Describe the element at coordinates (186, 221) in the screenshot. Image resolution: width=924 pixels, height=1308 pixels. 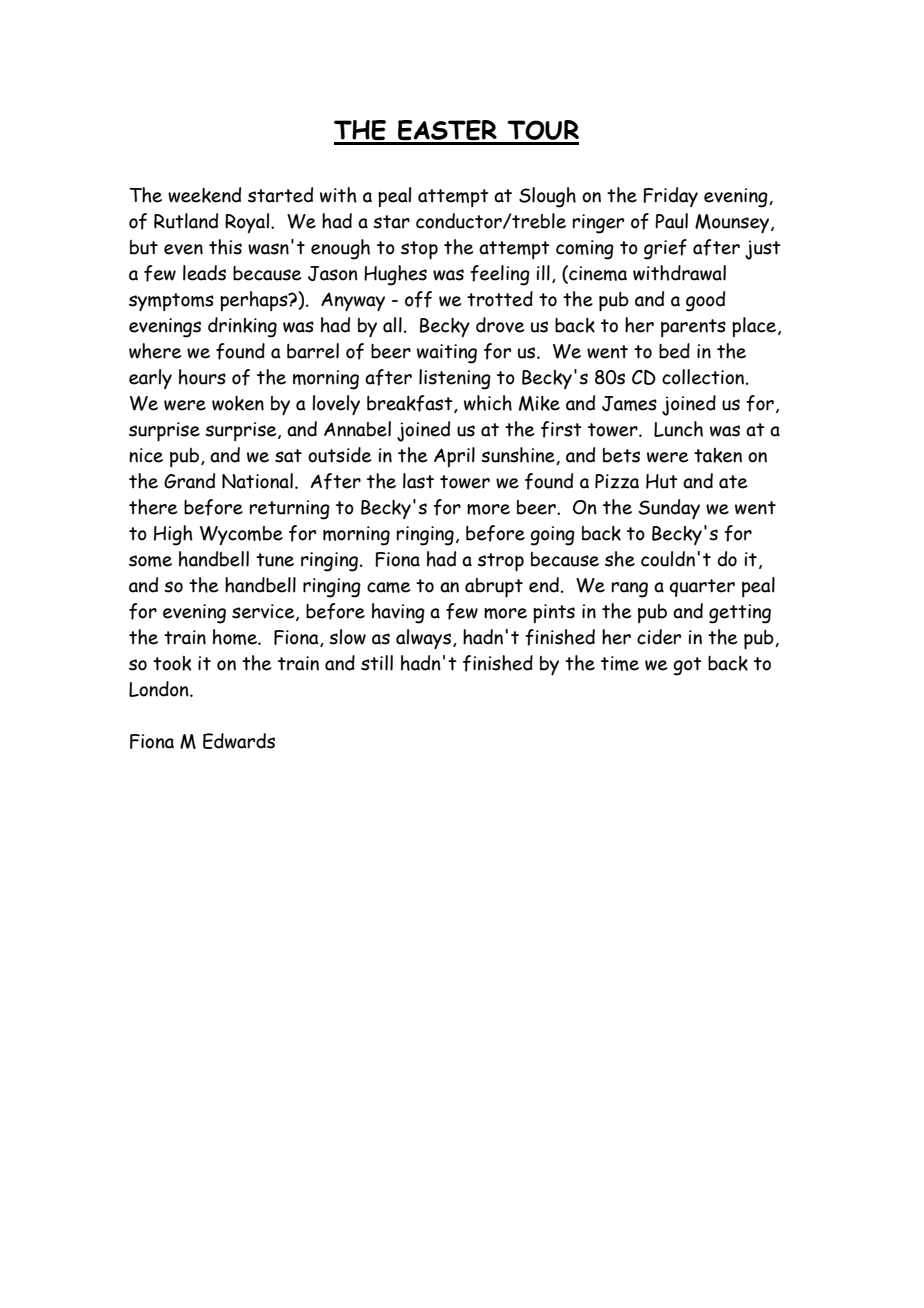
I see `Rutland` at that location.
